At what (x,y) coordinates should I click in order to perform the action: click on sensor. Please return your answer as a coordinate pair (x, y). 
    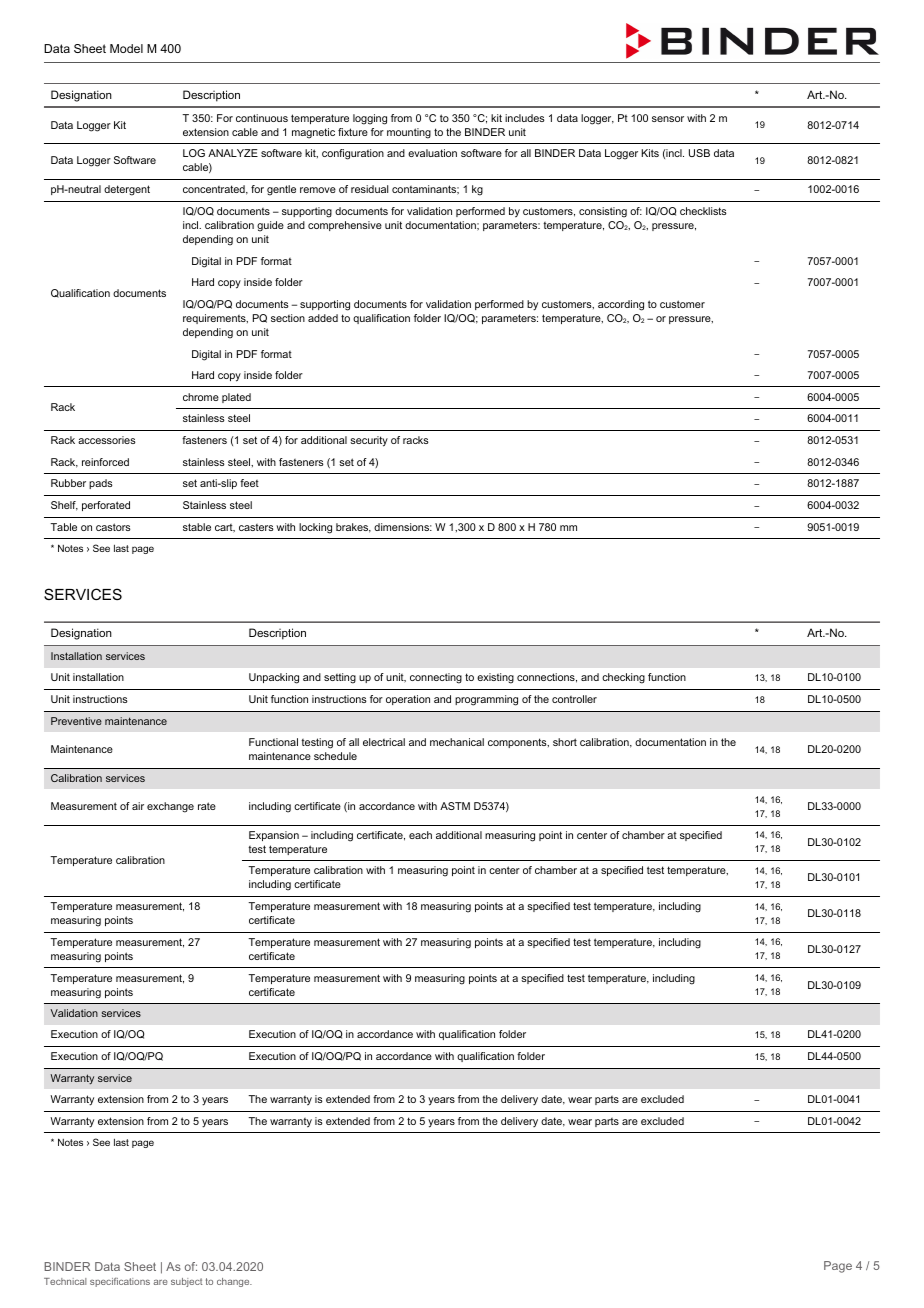
    Looking at the image, I should click on (668, 119).
